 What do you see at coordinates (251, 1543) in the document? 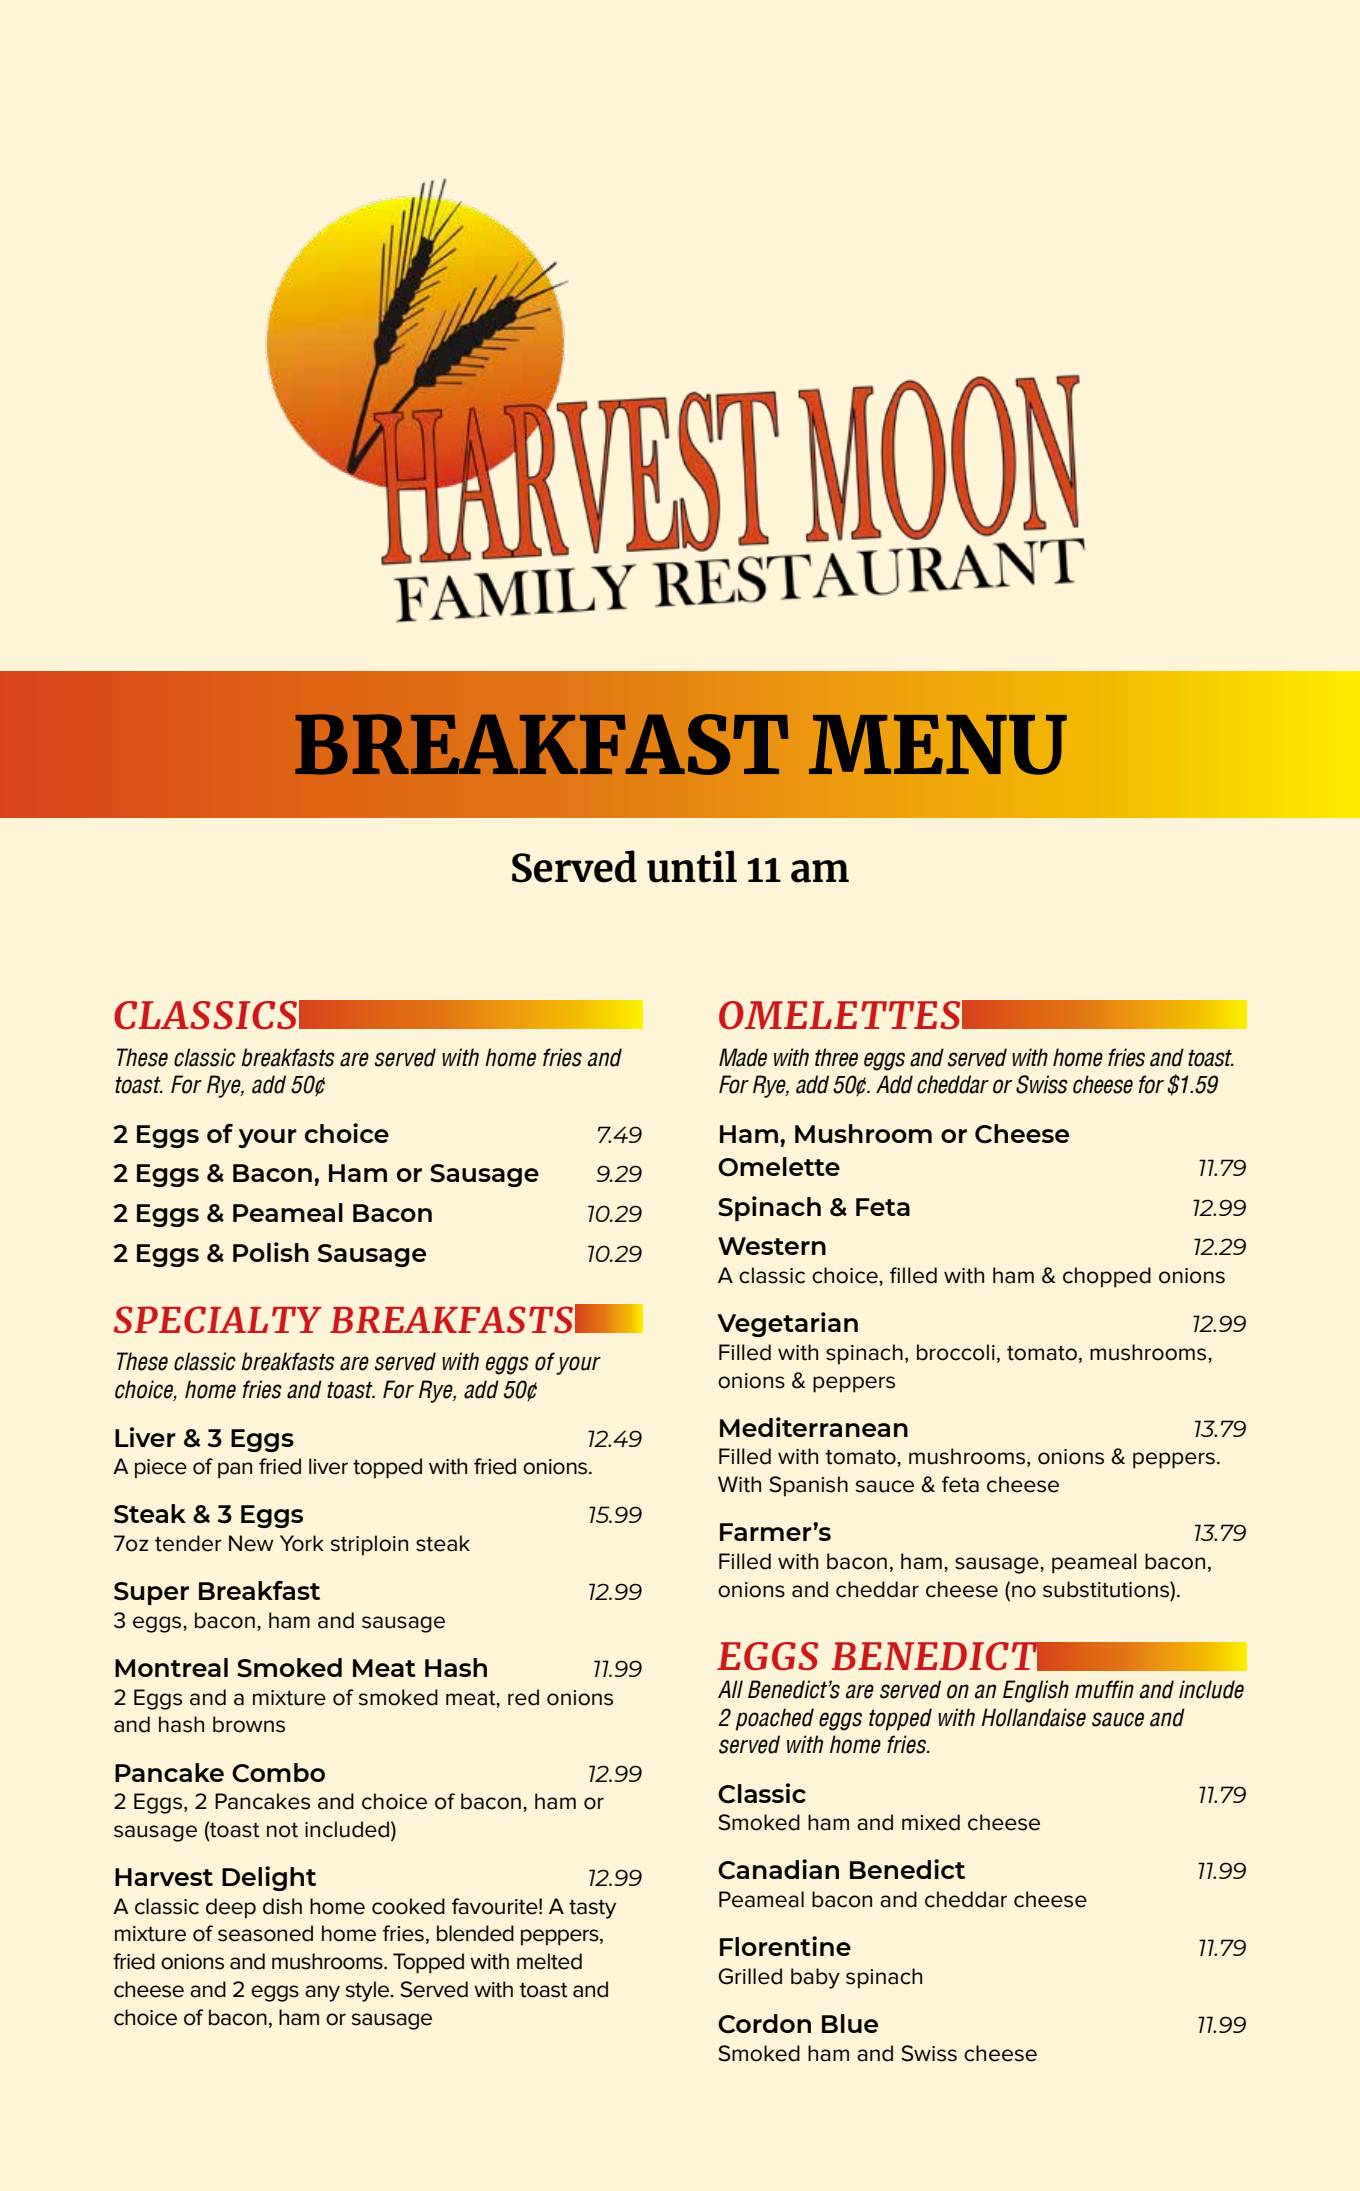
I see `New` at bounding box center [251, 1543].
